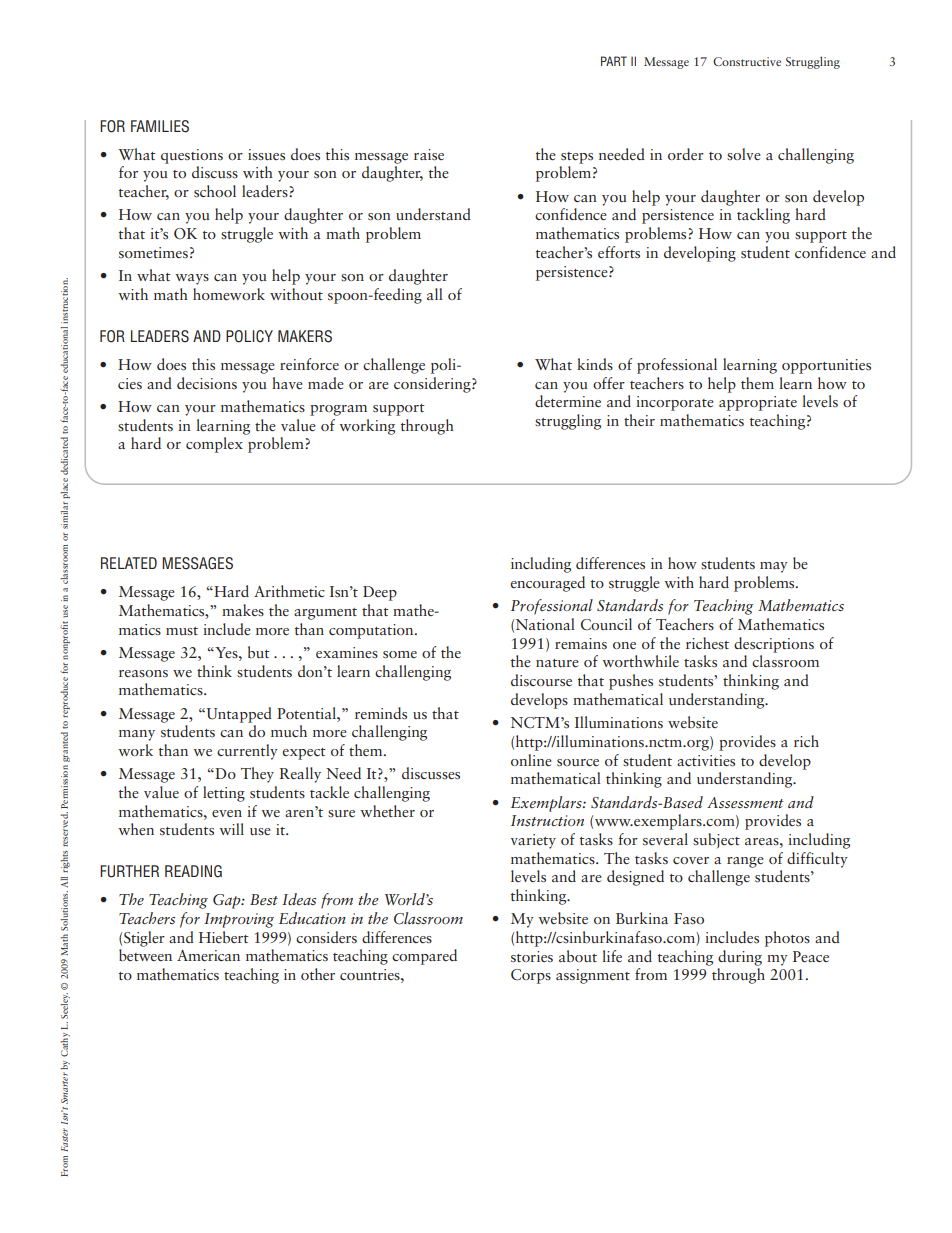 This page has width=952, height=1233. What do you see at coordinates (706, 761) in the page?
I see `activities` at bounding box center [706, 761].
